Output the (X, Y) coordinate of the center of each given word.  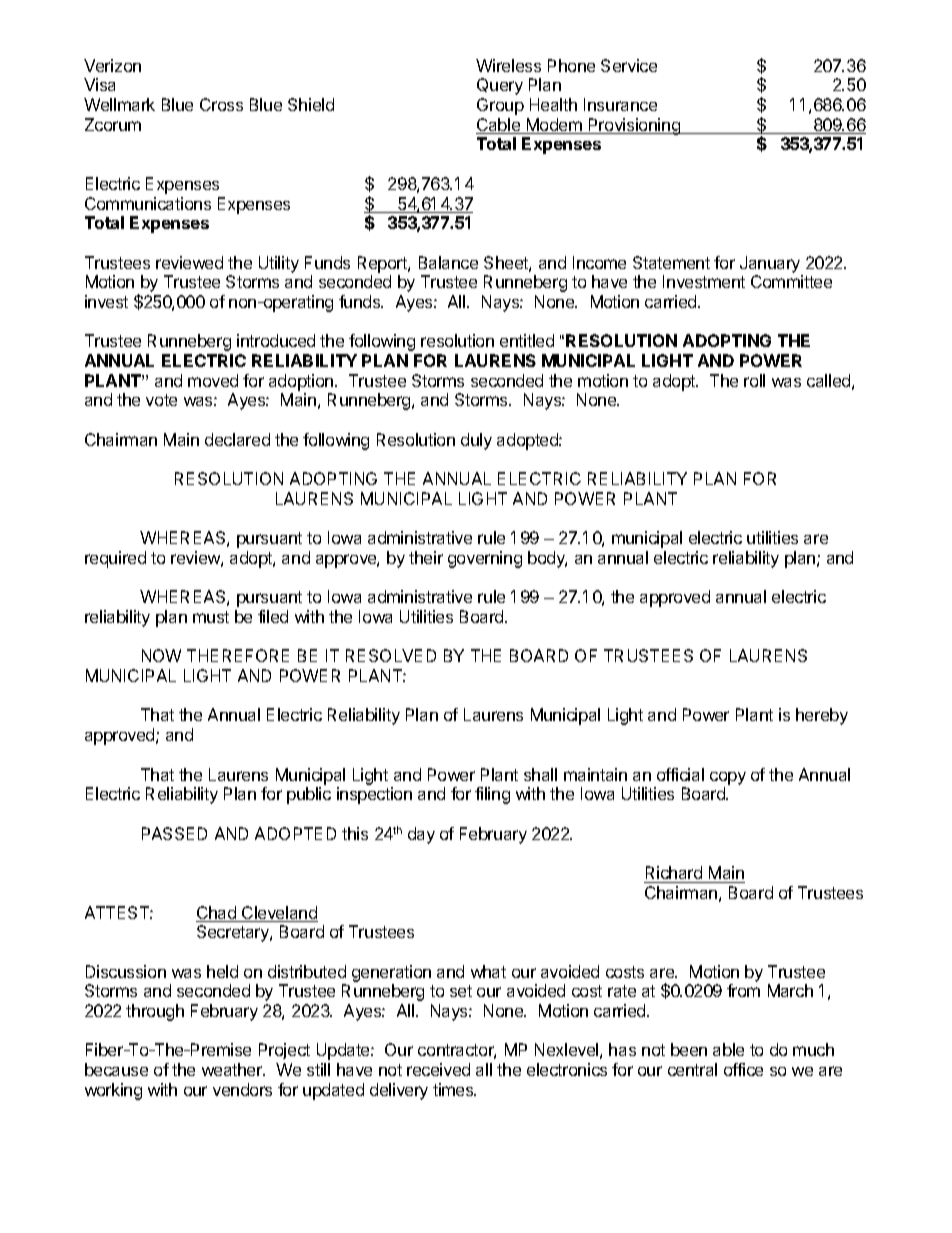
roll (754, 380)
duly (476, 441)
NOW (161, 655)
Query (500, 86)
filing (492, 795)
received (438, 1069)
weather (233, 1069)
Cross (221, 104)
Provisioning (634, 126)
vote (161, 400)
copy (728, 778)
